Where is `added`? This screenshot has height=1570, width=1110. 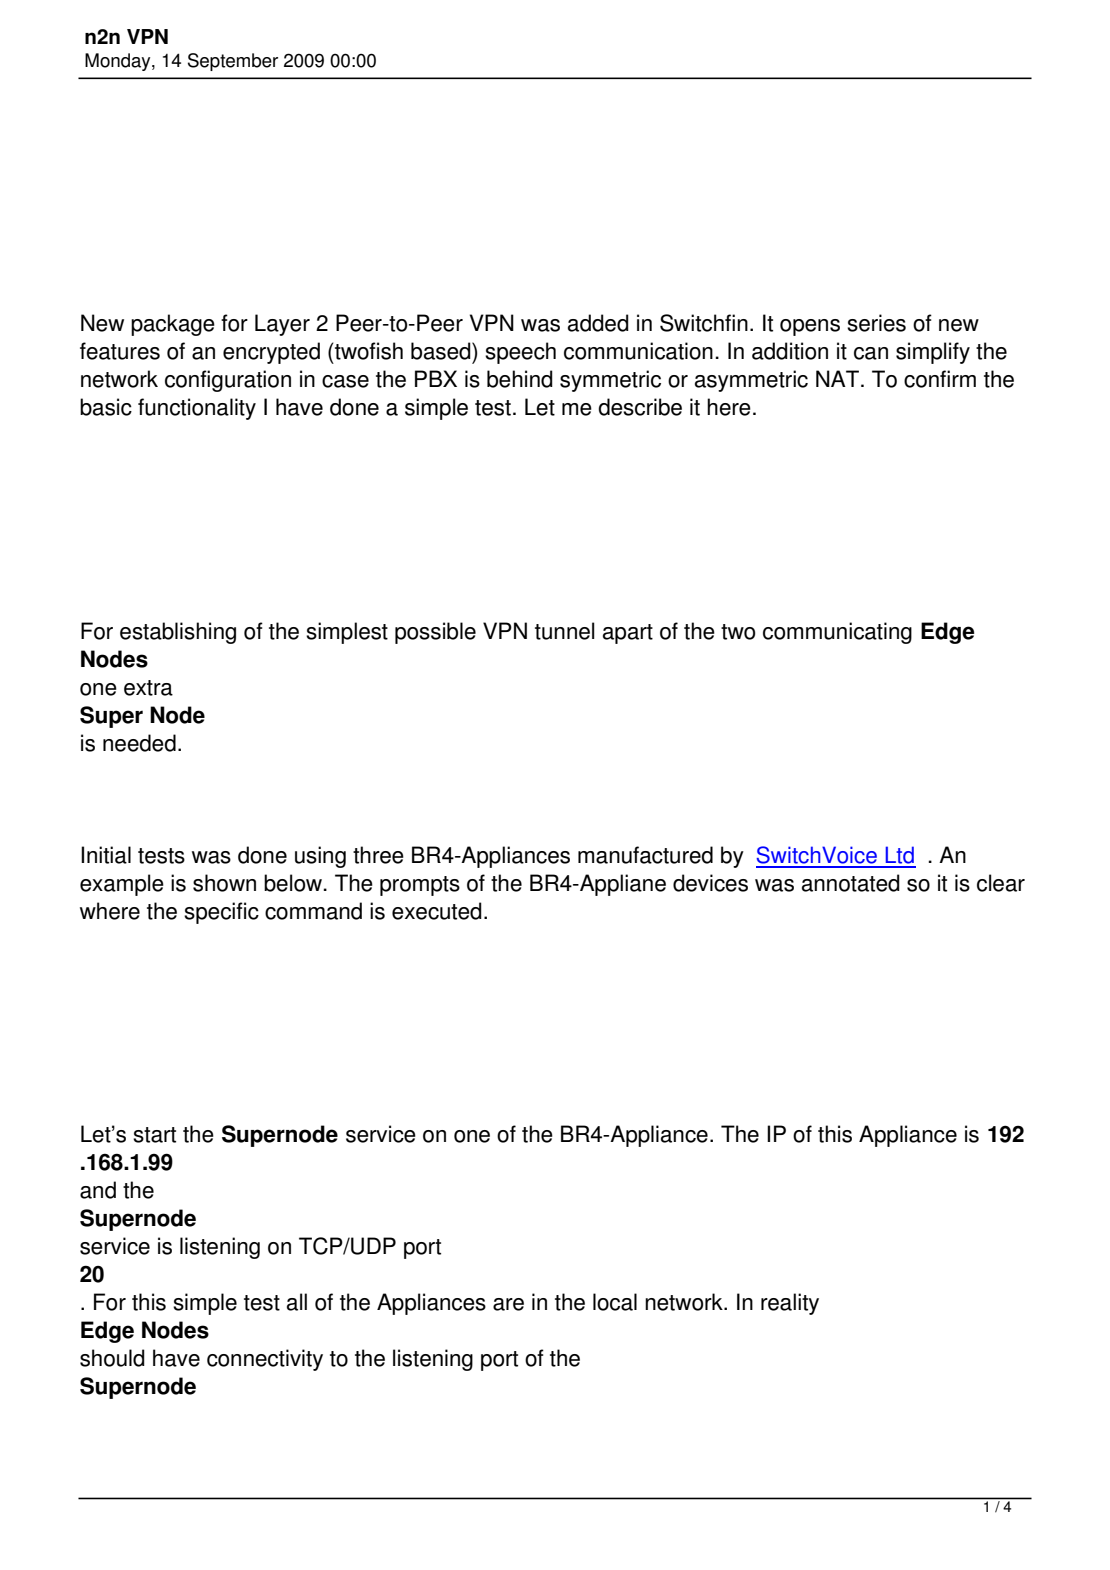
added is located at coordinates (598, 323).
